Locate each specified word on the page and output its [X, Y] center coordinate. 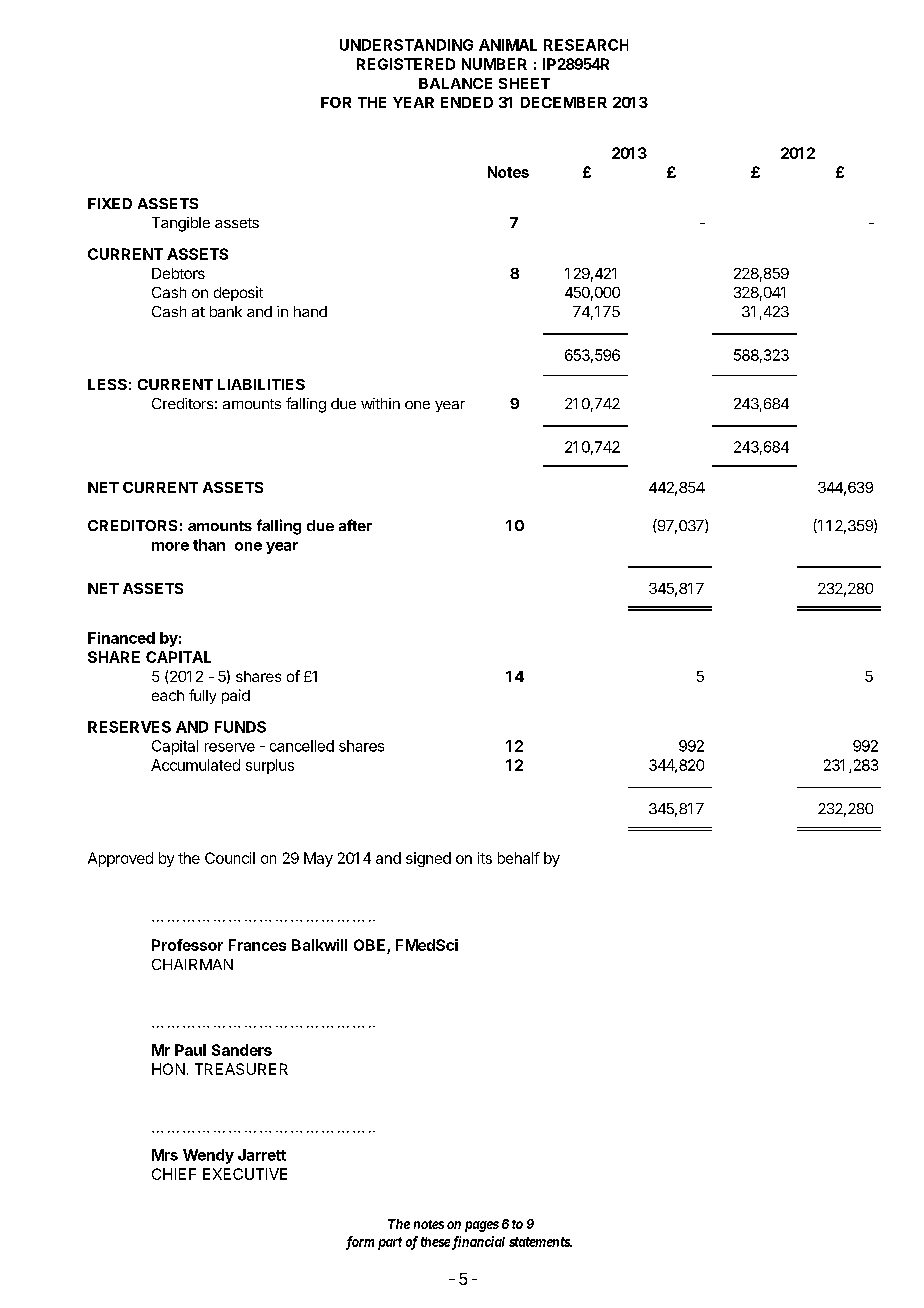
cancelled [302, 746]
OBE [369, 945]
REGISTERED [406, 64]
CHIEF [174, 1174]
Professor [187, 945]
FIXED [110, 203]
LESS [107, 384]
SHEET [524, 83]
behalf [519, 858]
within [380, 403]
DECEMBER [564, 102]
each [168, 695]
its [485, 858]
